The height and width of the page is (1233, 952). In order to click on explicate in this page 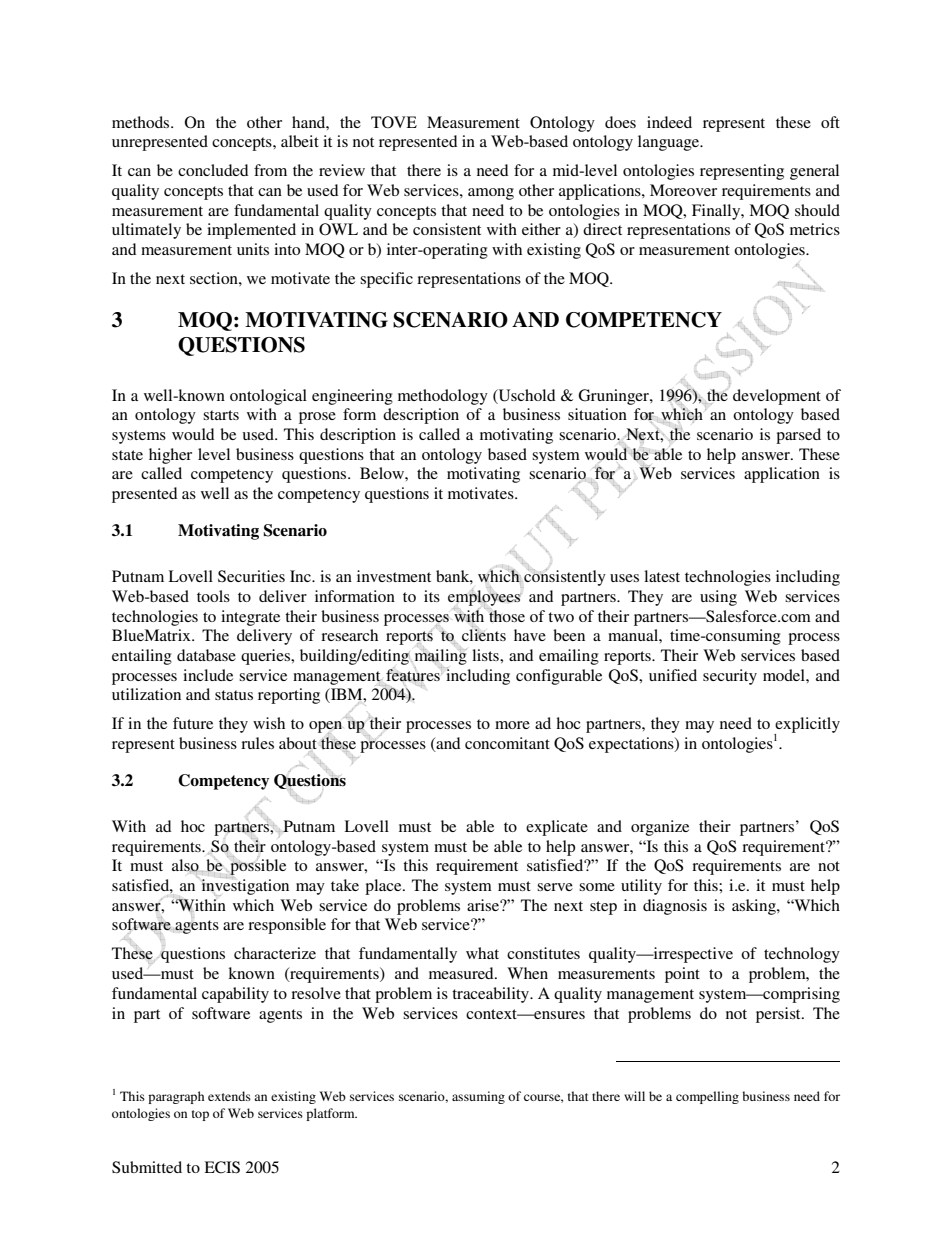, I will do `click(557, 828)`.
